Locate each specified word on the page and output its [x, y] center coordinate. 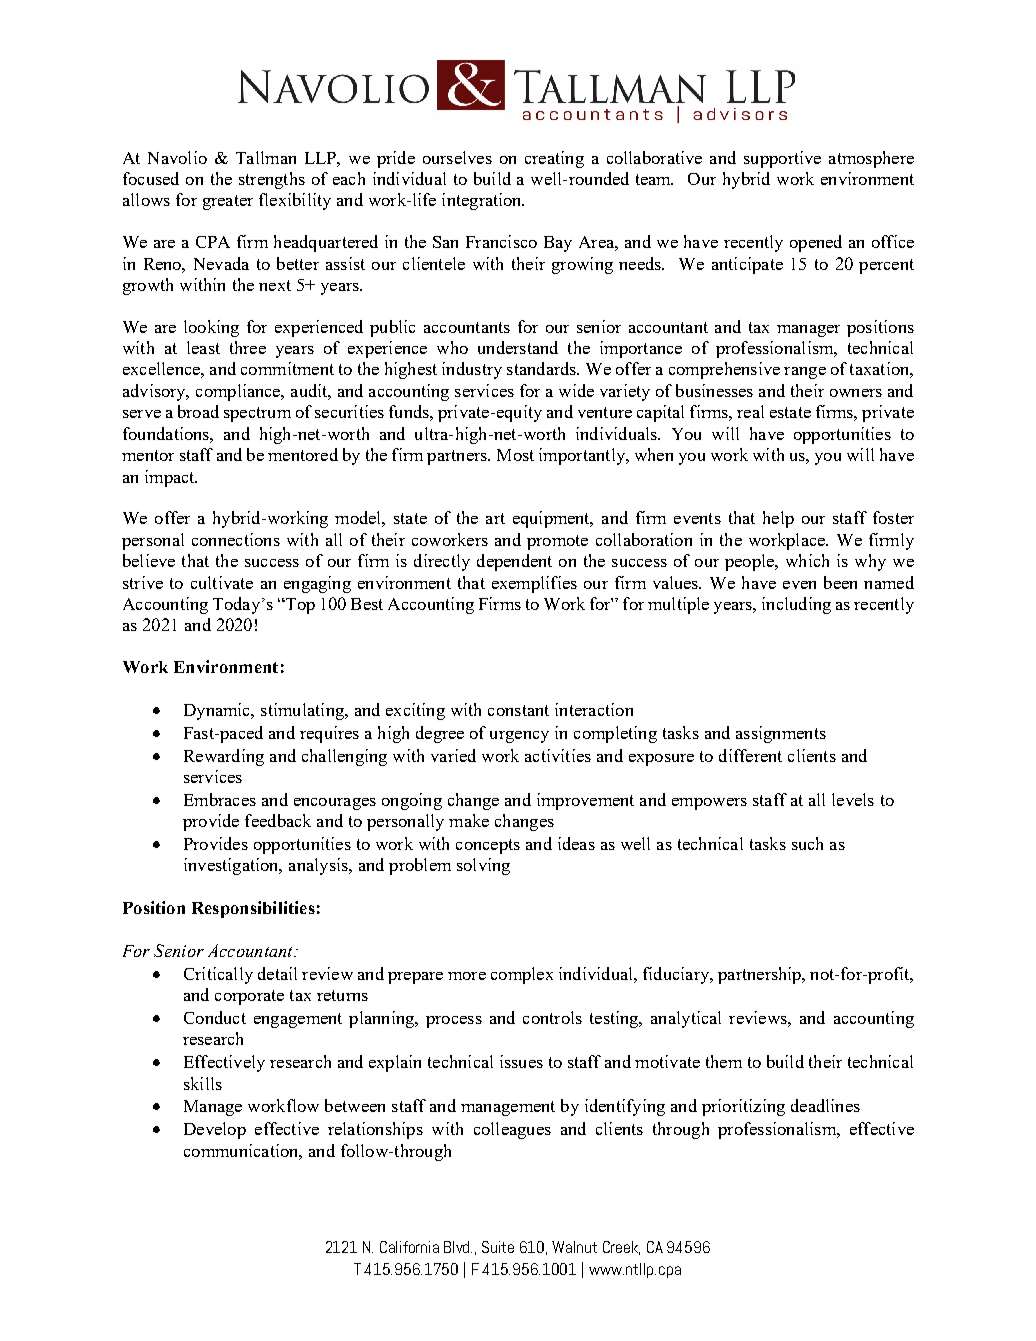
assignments [781, 734]
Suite [498, 1247]
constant [518, 710]
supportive [782, 159]
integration [483, 201]
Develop [215, 1130]
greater [228, 202]
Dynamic [218, 711]
